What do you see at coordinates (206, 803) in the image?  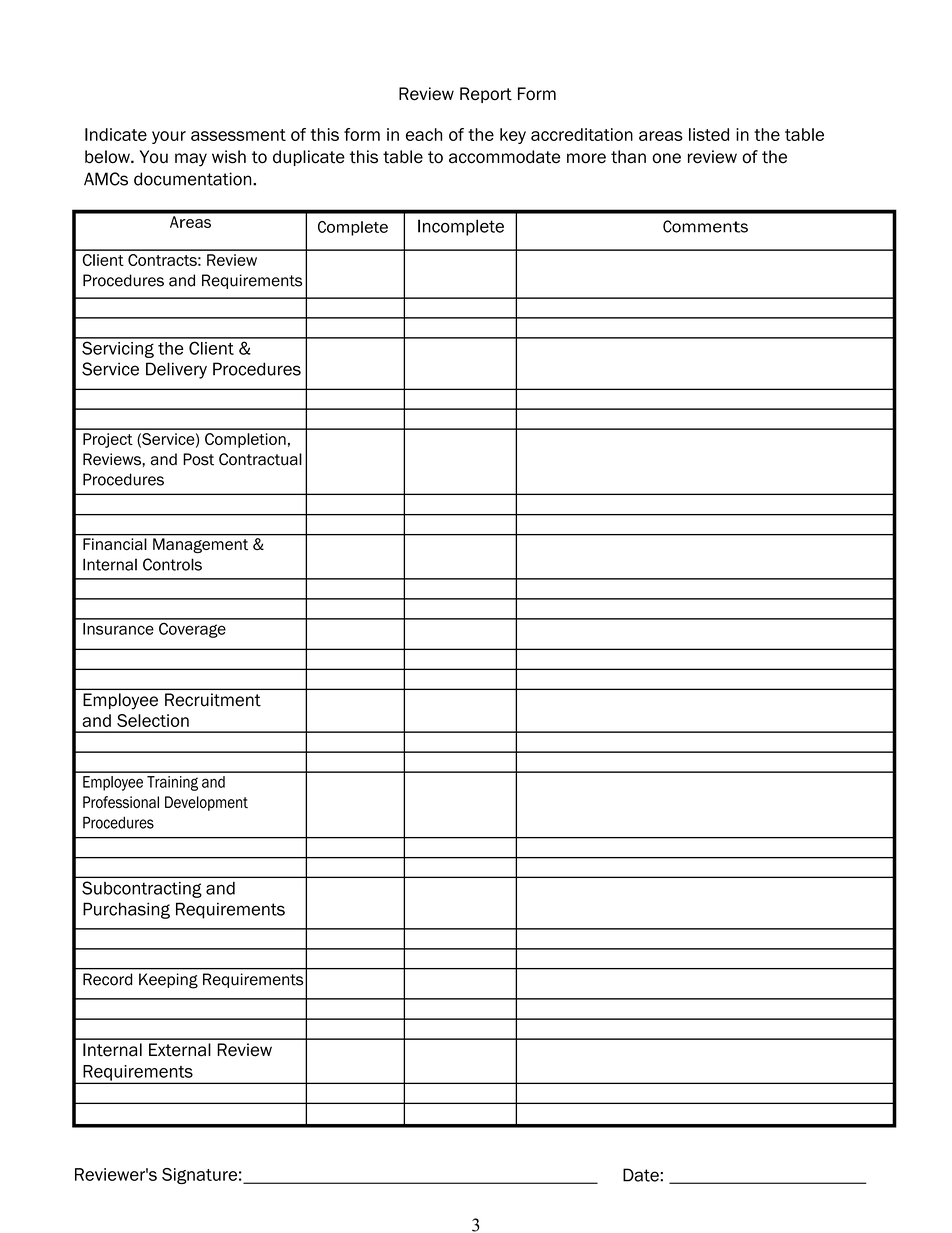 I see `Development` at bounding box center [206, 803].
